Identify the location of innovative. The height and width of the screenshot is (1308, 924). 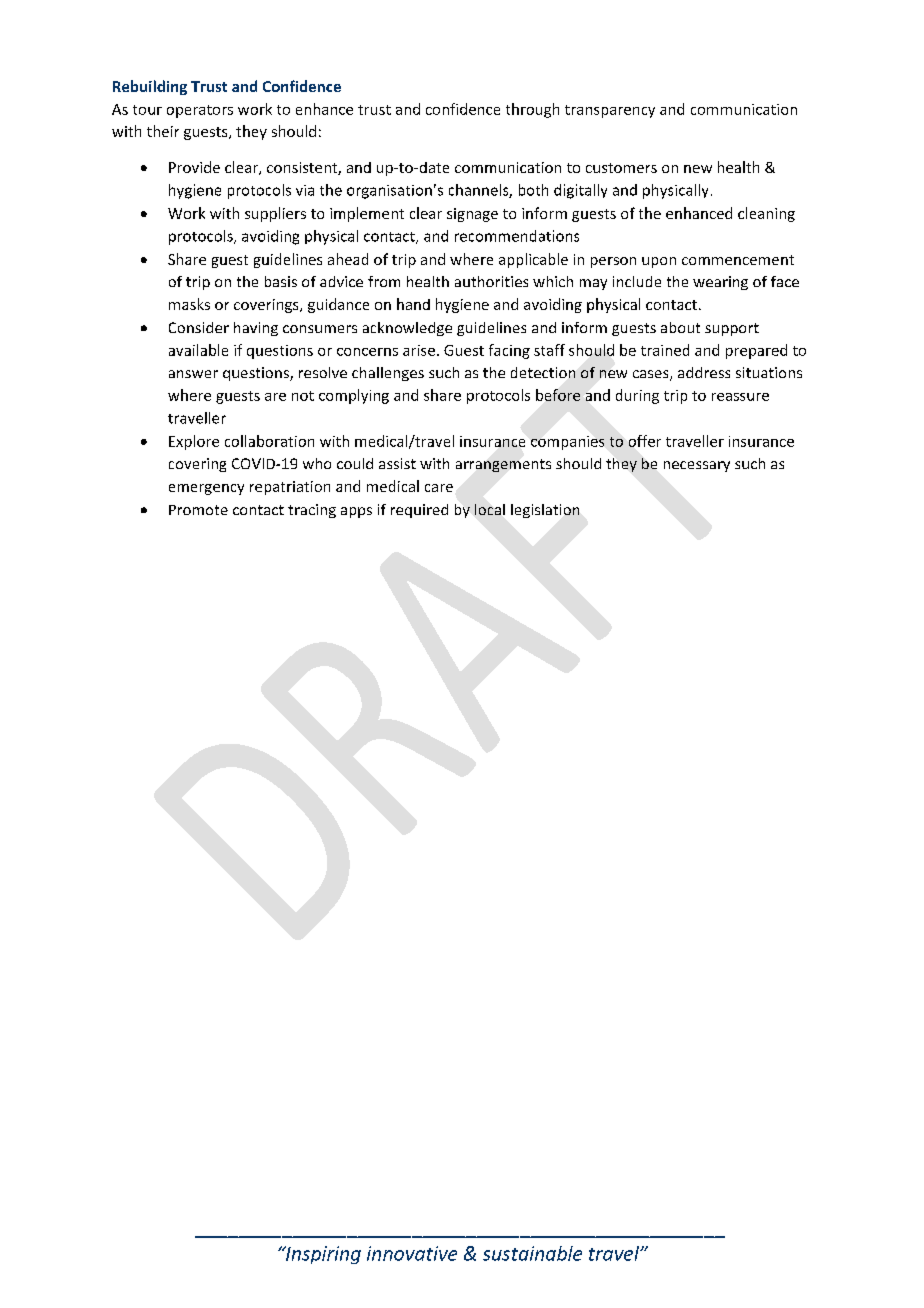
(412, 1253).
